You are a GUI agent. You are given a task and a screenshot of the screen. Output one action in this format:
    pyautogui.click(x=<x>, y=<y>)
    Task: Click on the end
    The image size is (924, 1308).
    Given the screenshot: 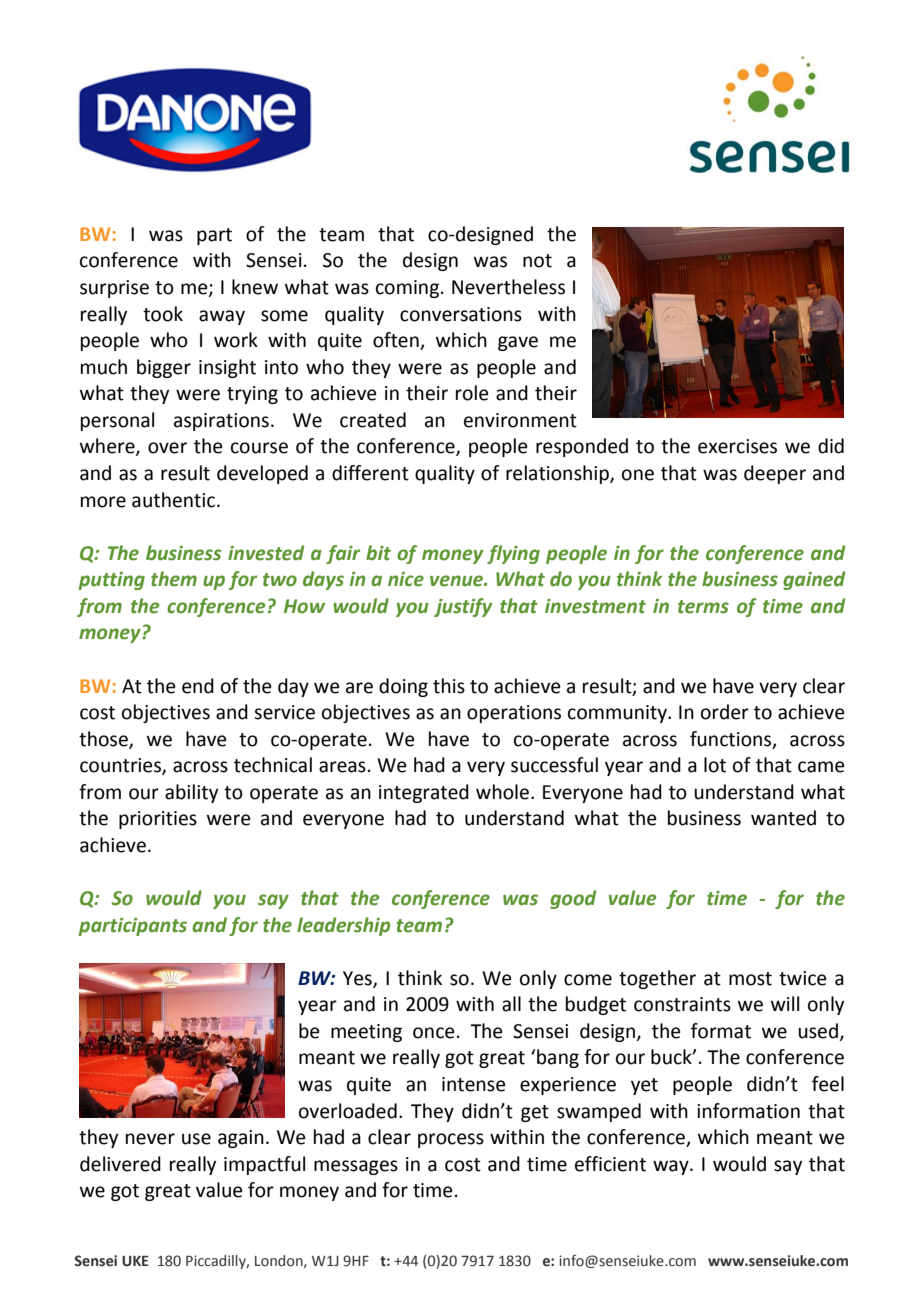 What is the action you would take?
    pyautogui.click(x=198, y=686)
